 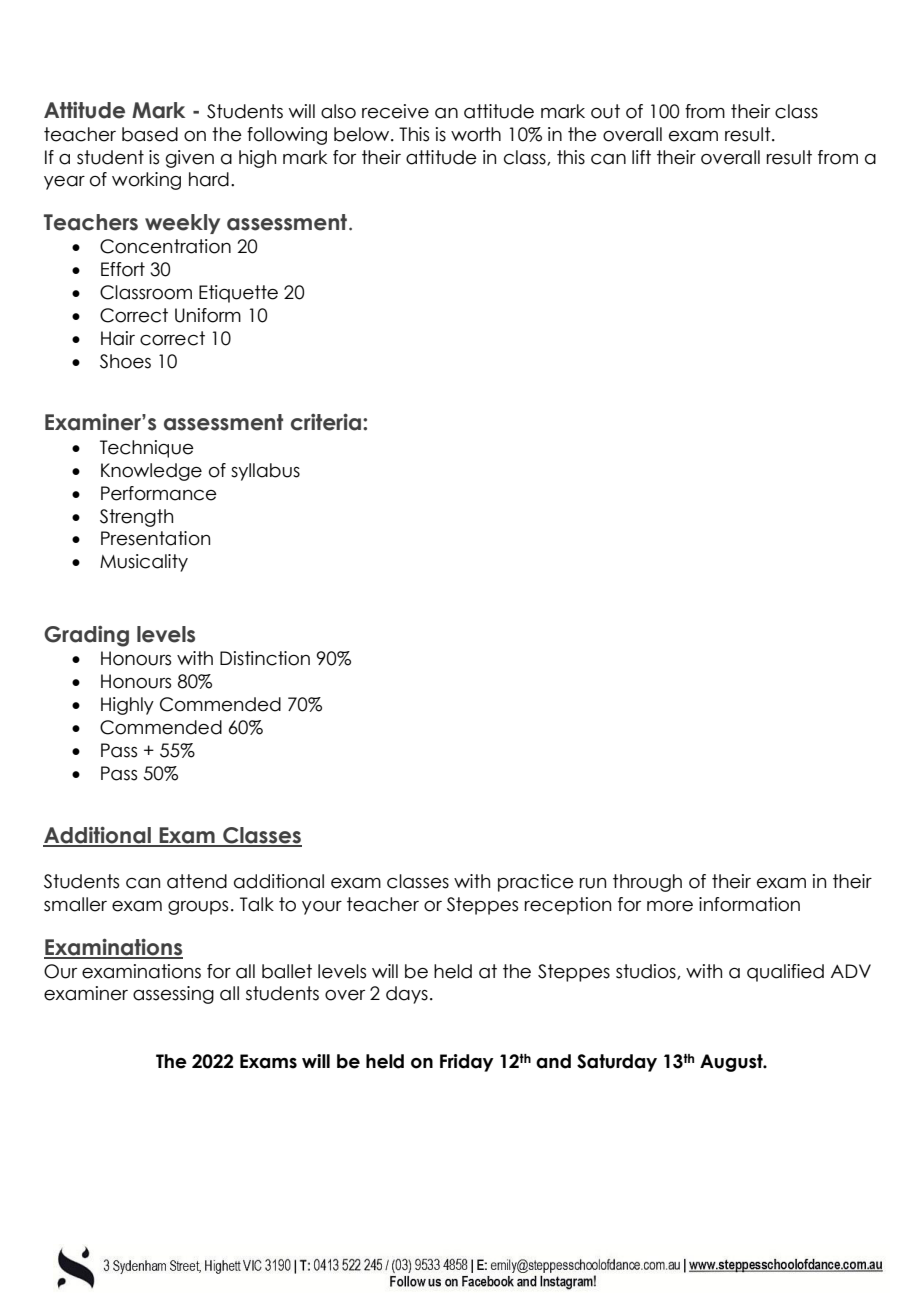 What do you see at coordinates (197, 881) in the image?
I see `attend` at bounding box center [197, 881].
